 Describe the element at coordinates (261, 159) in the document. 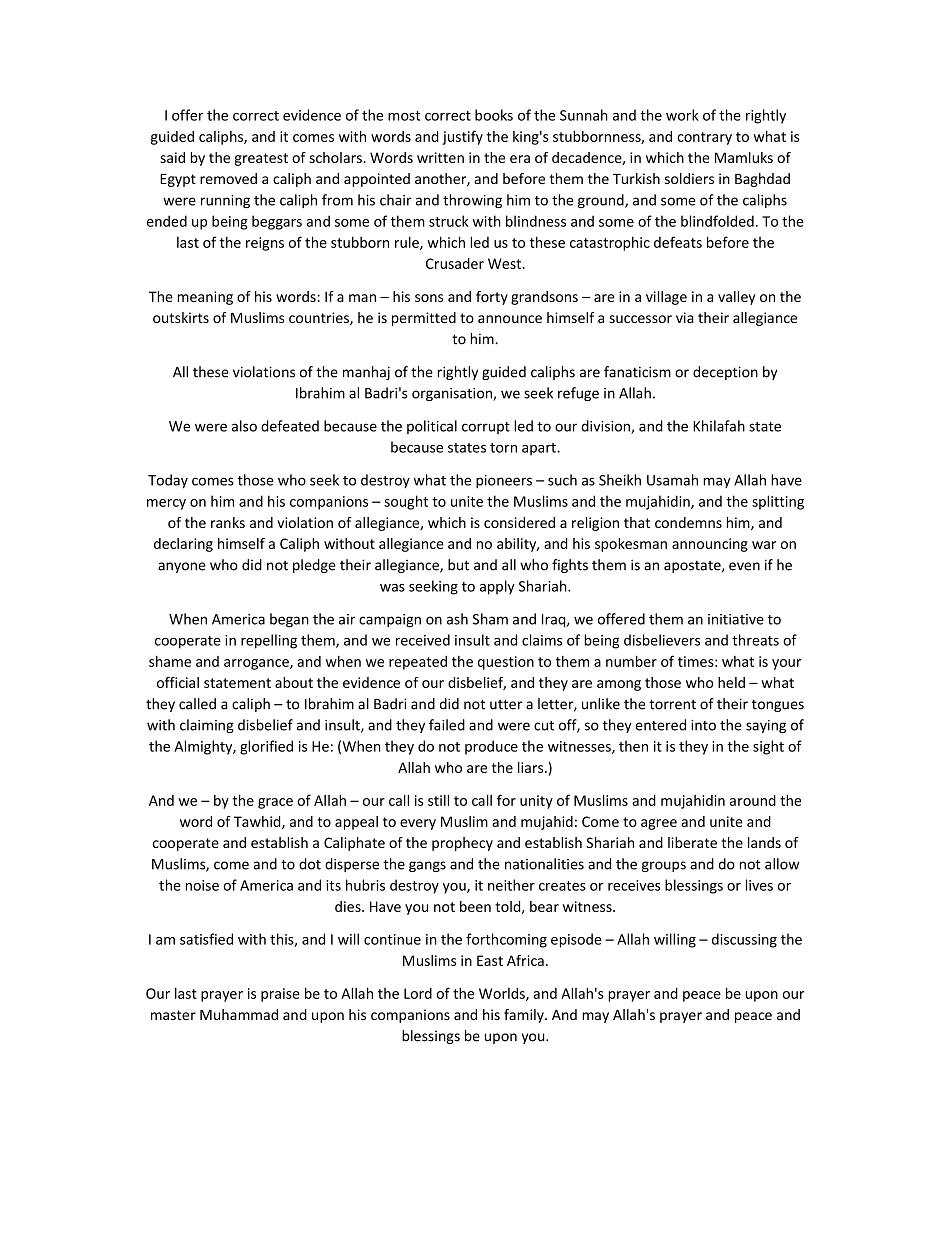

I see `greatest` at that location.
